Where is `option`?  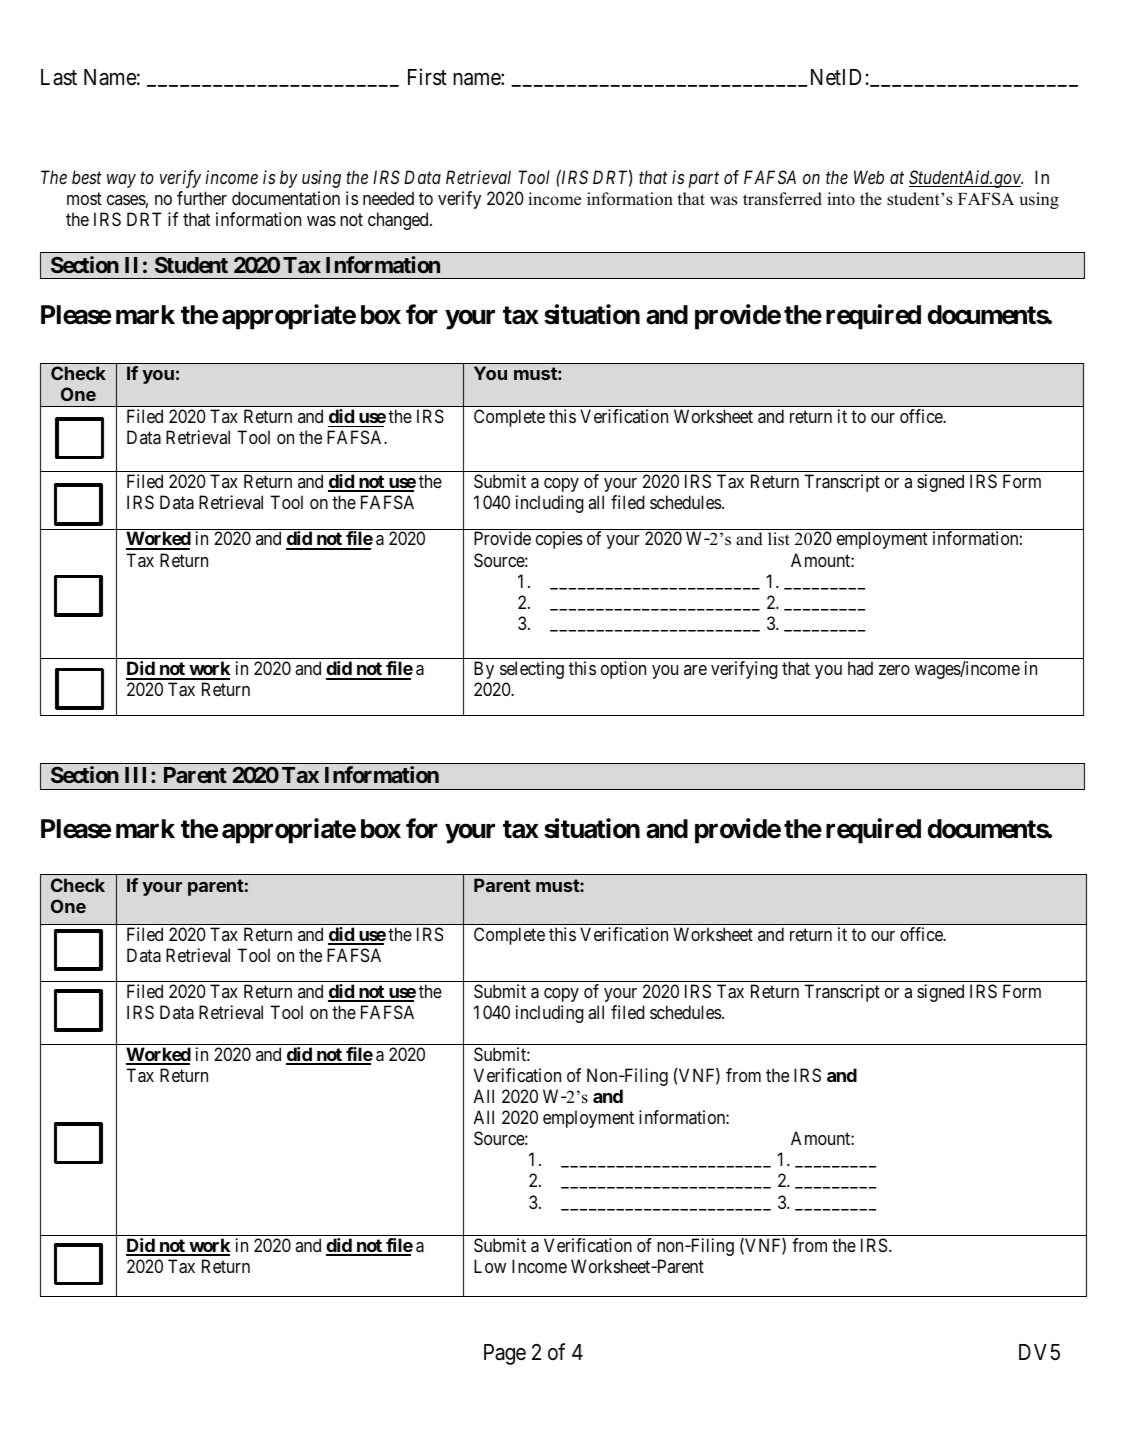 option is located at coordinates (623, 670).
